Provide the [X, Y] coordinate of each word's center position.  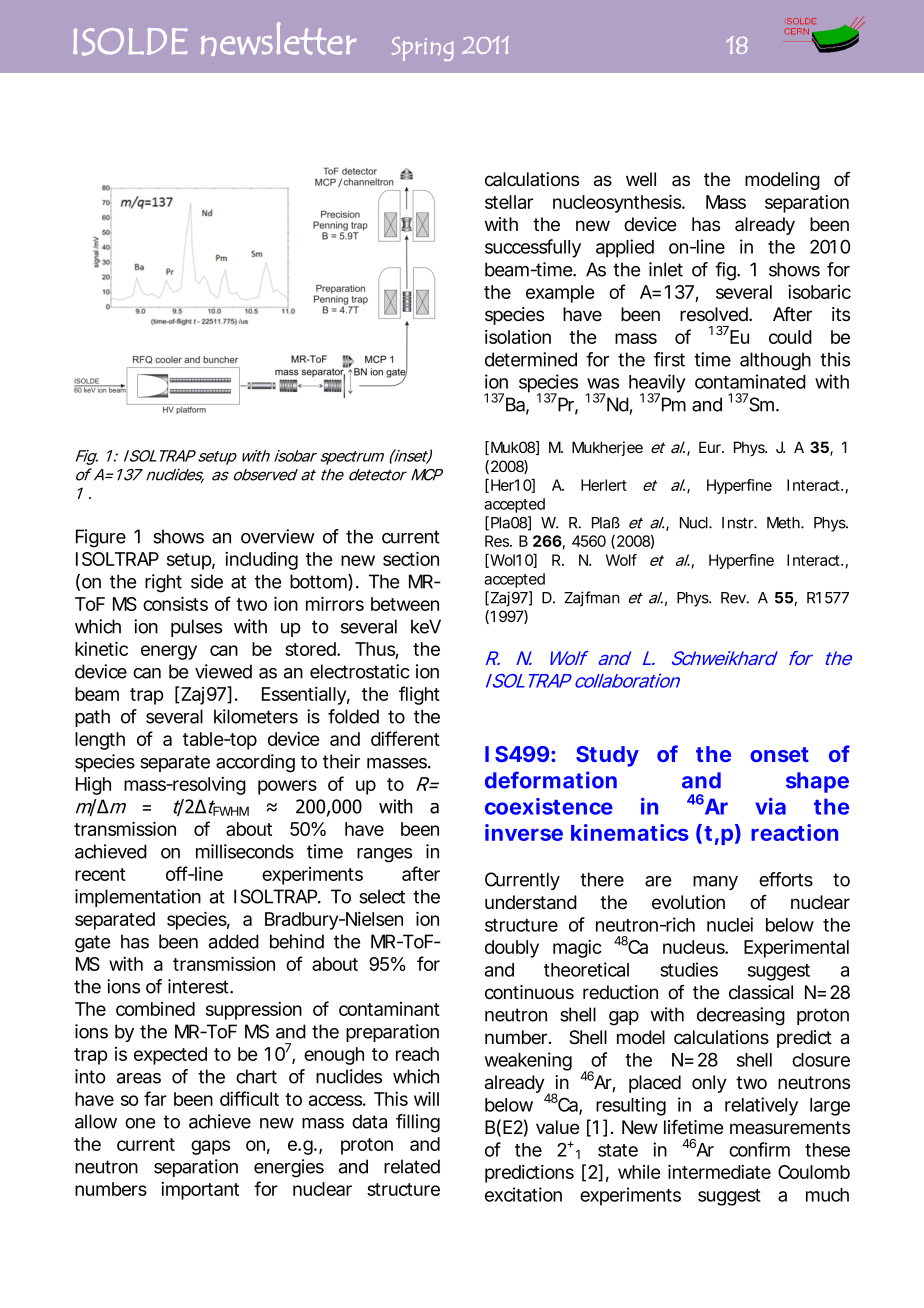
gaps [210, 1147]
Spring [422, 49]
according [255, 763]
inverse [524, 832]
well [641, 179]
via [770, 806]
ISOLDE [130, 42]
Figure [101, 538]
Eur [711, 447]
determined [531, 359]
